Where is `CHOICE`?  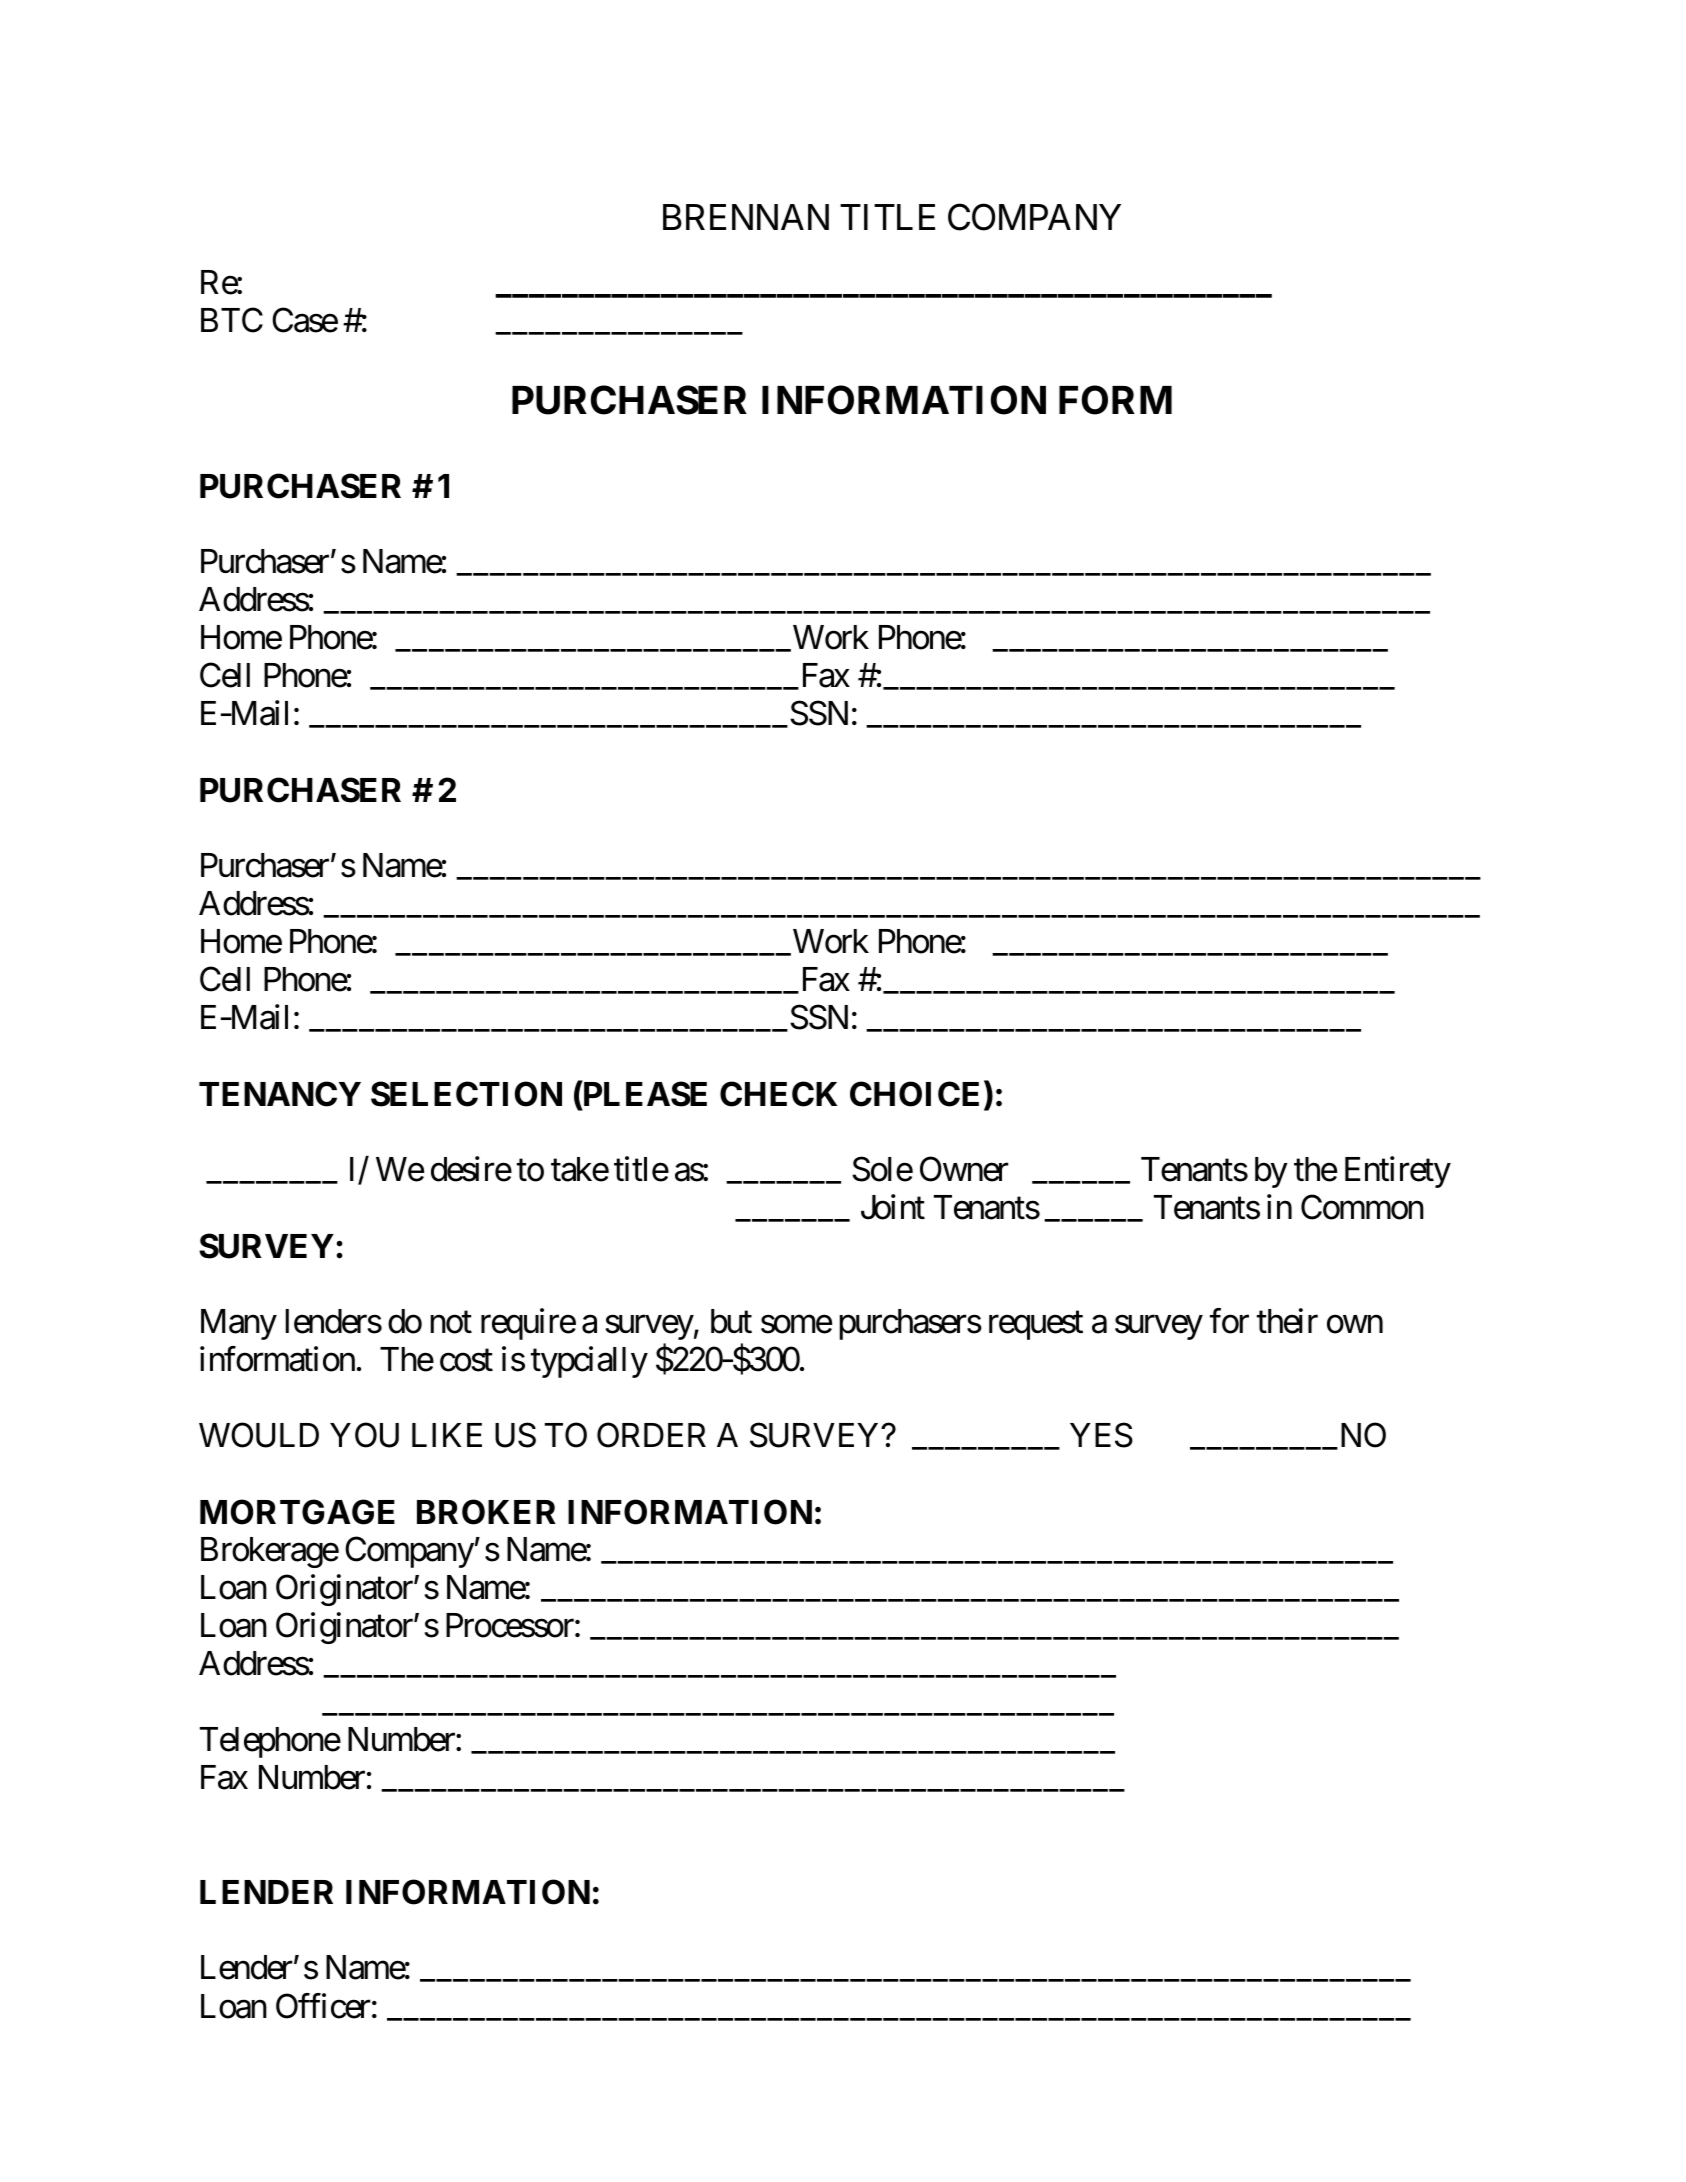
CHOICE is located at coordinates (914, 1094).
